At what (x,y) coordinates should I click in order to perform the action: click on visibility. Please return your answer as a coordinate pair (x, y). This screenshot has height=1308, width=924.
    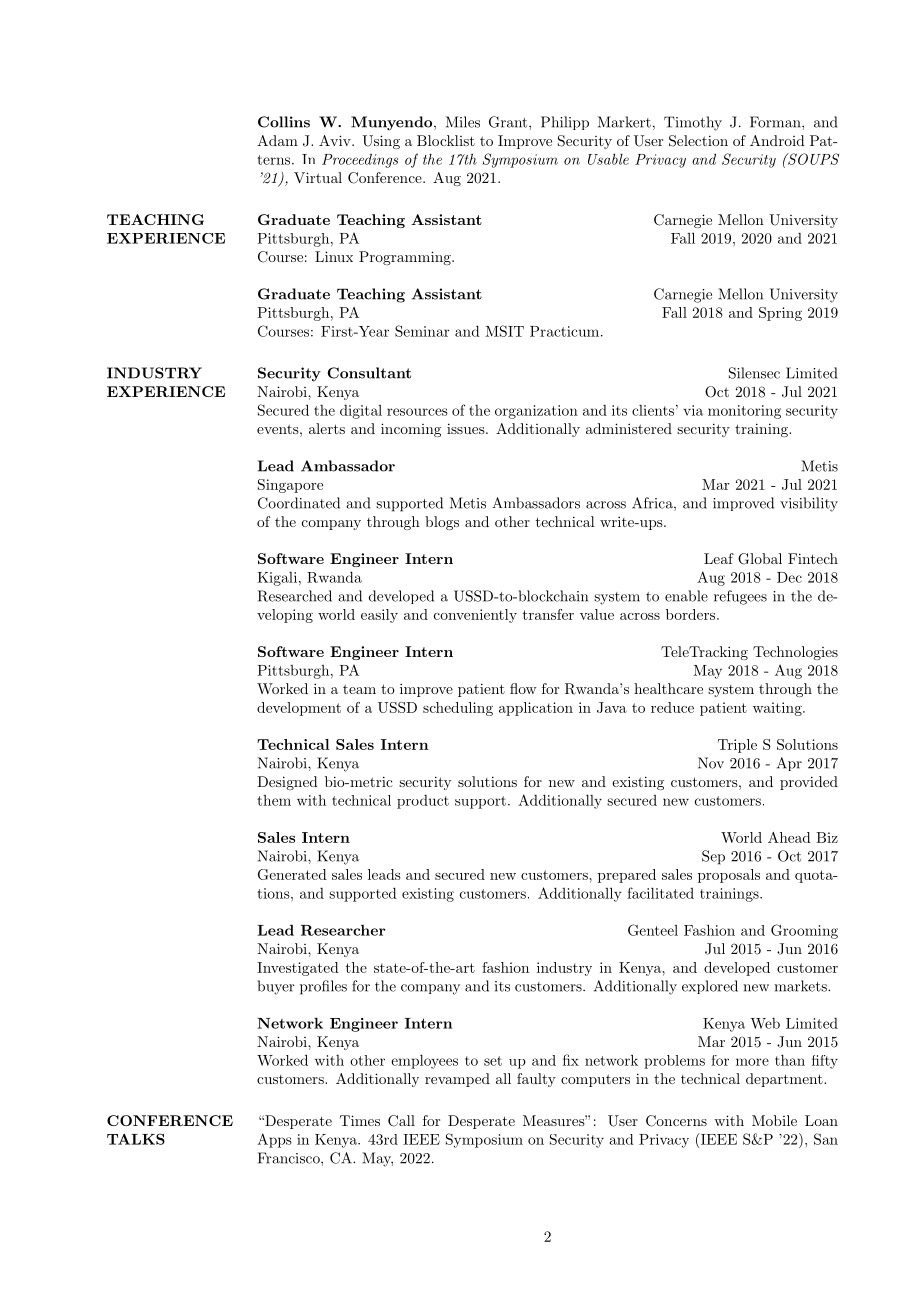
    Looking at the image, I should click on (809, 504).
